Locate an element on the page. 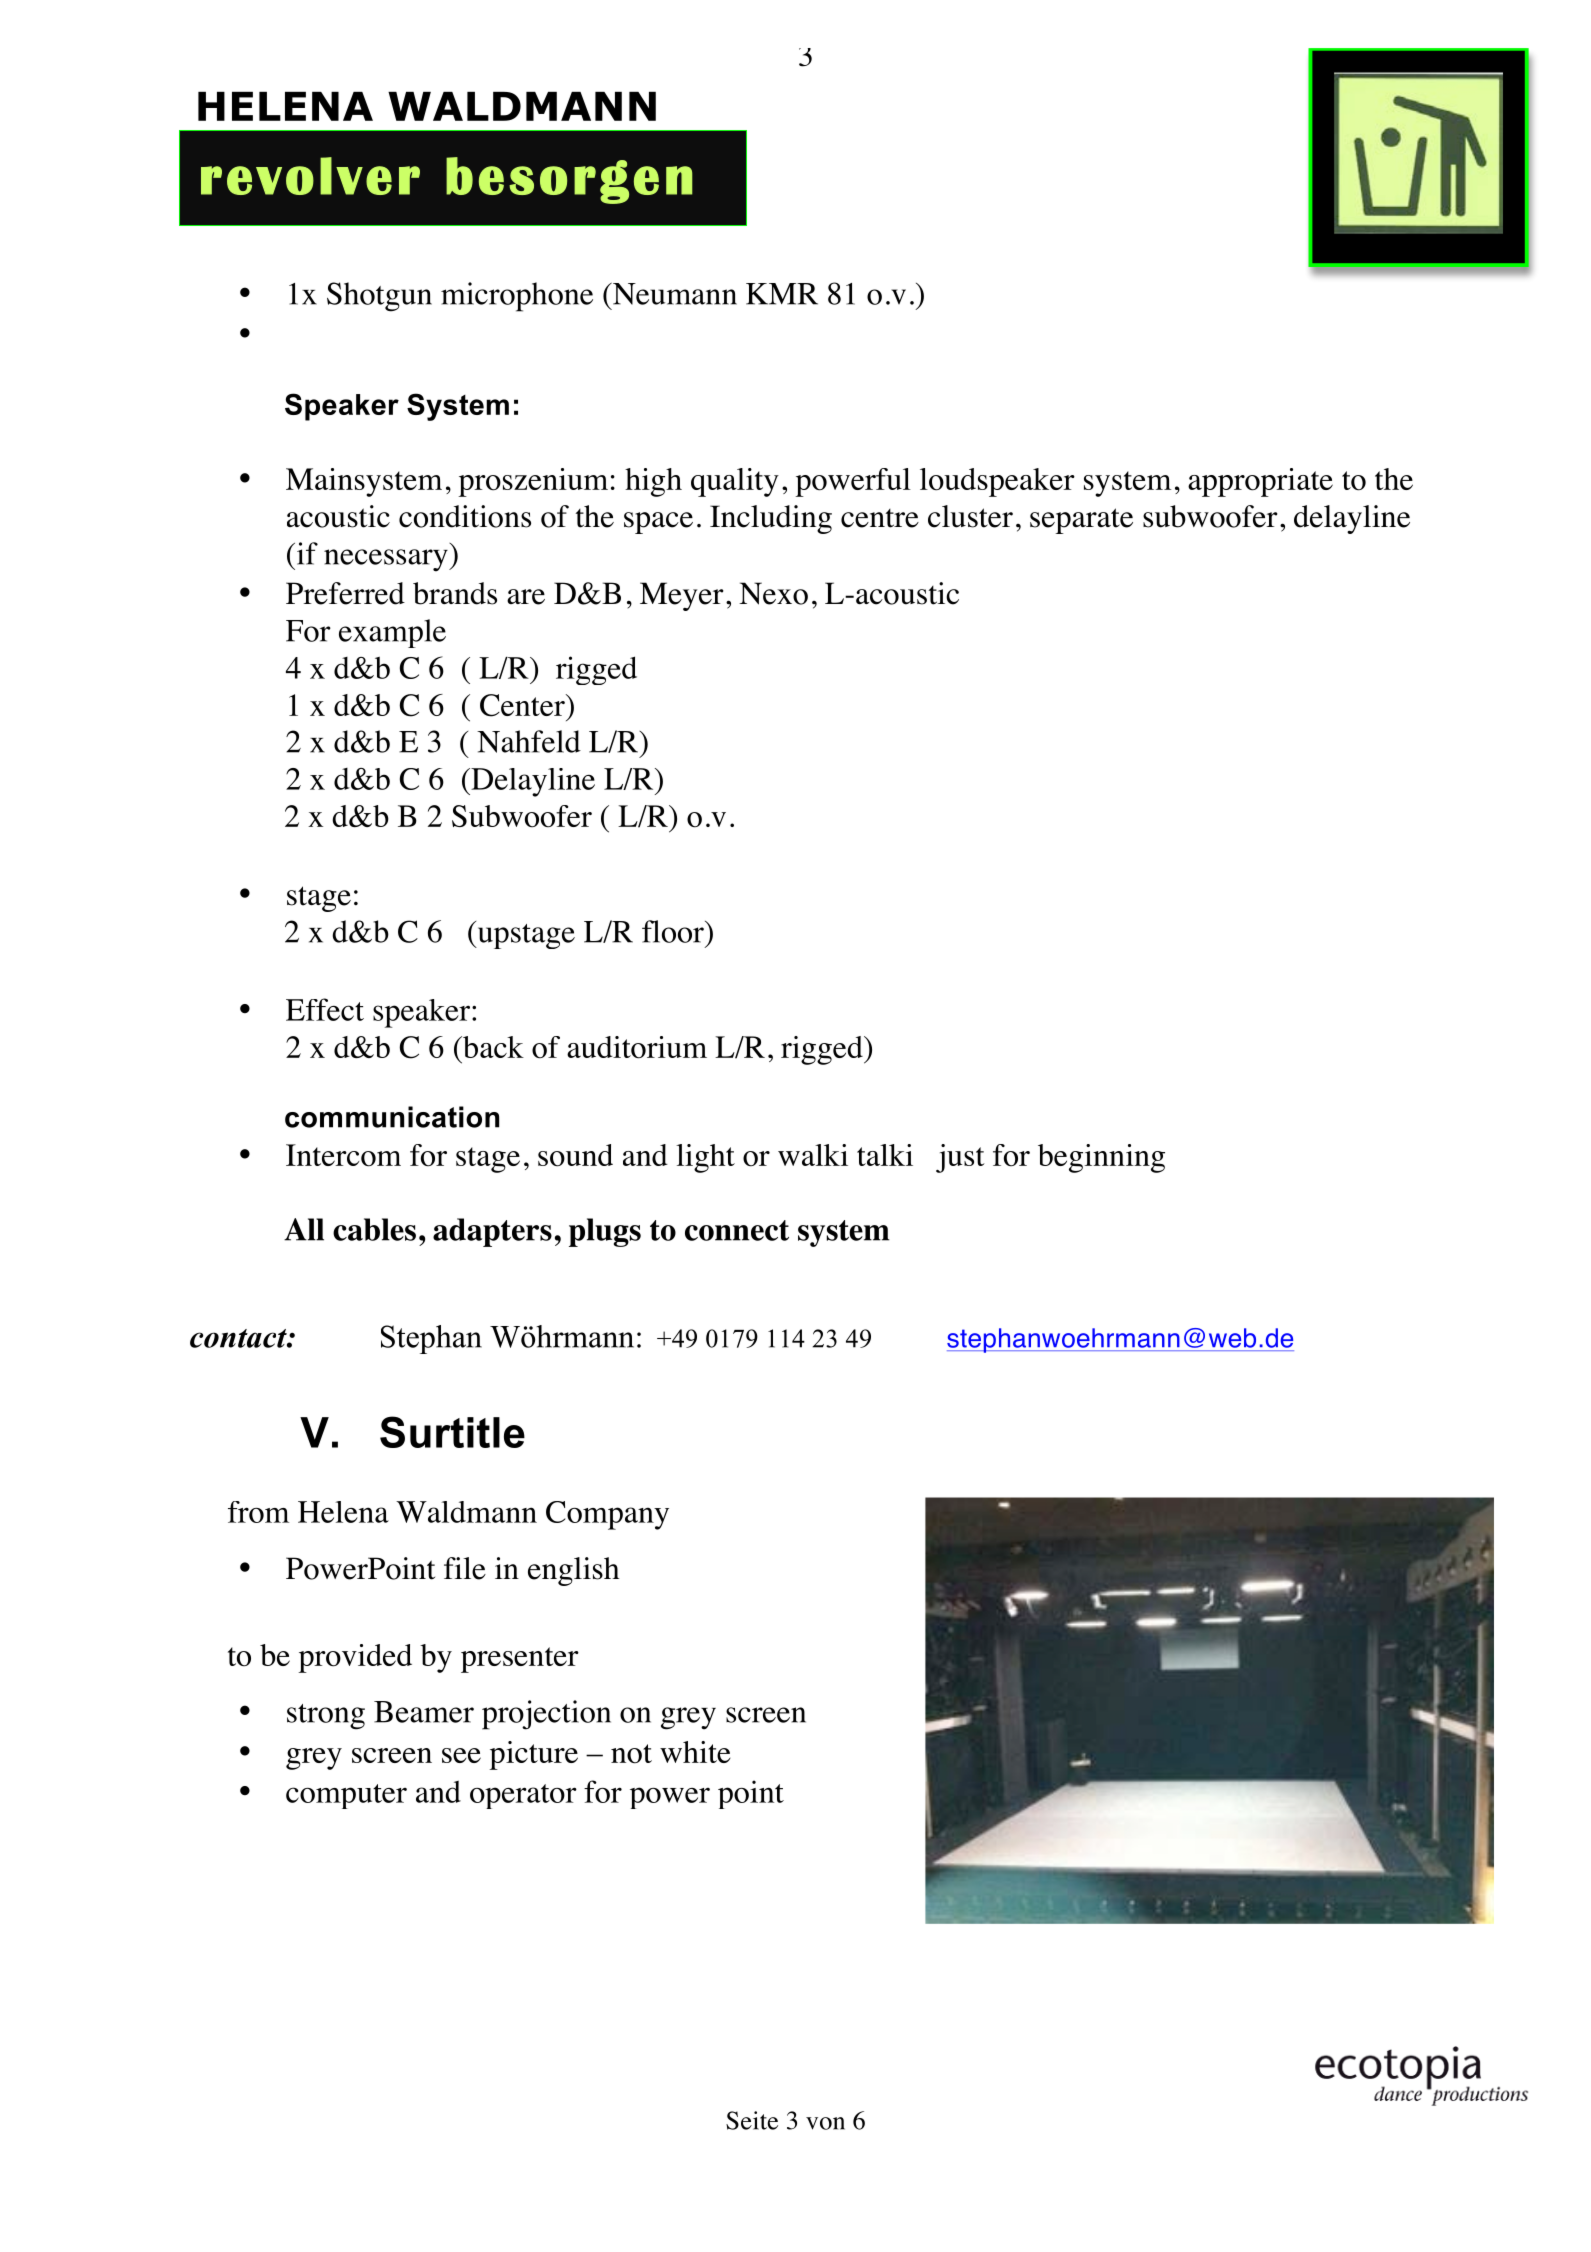 This image has width=1591, height=2252. Shotgun is located at coordinates (379, 297).
